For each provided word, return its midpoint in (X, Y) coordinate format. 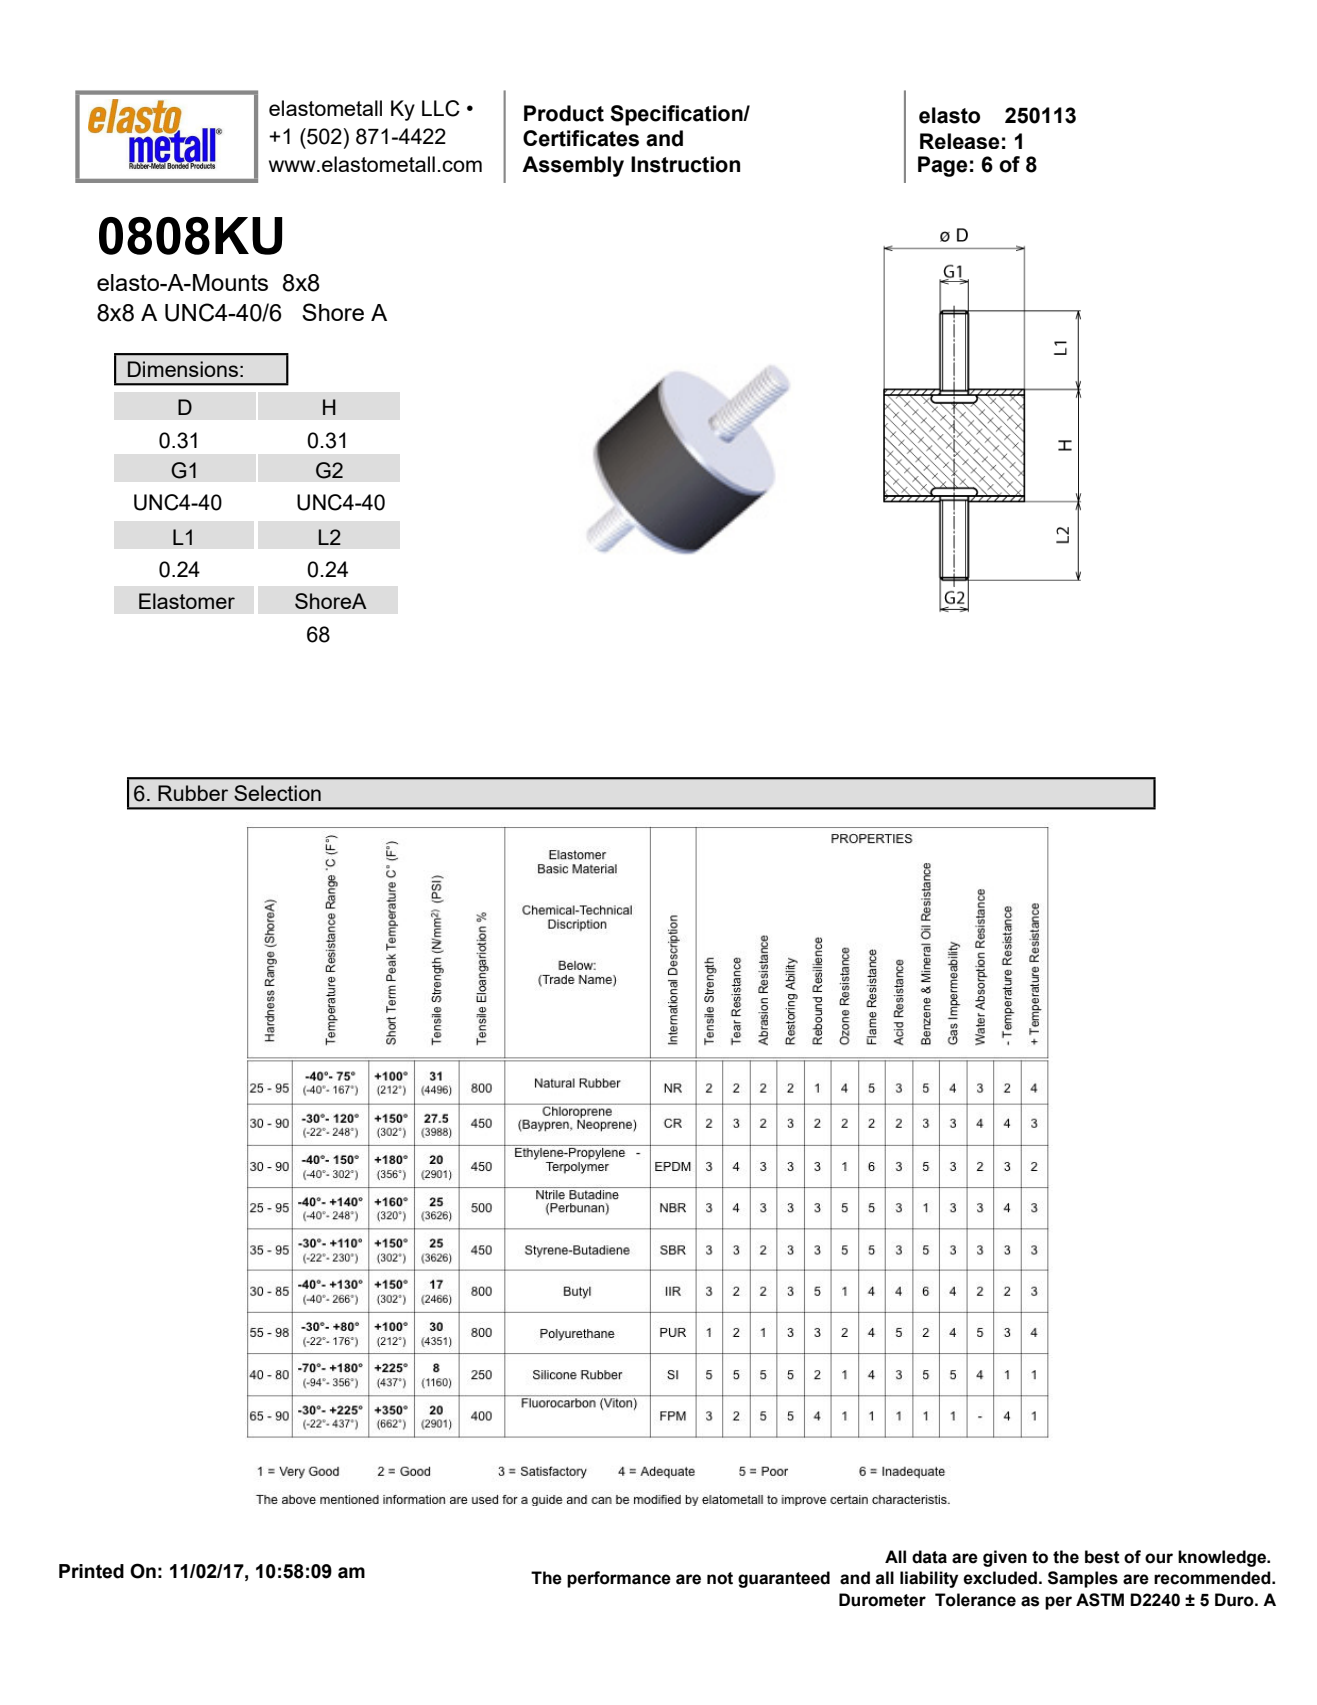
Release (960, 141)
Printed (91, 1571)
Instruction (685, 164)
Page (943, 166)
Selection (277, 793)
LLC (441, 108)
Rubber (193, 793)
